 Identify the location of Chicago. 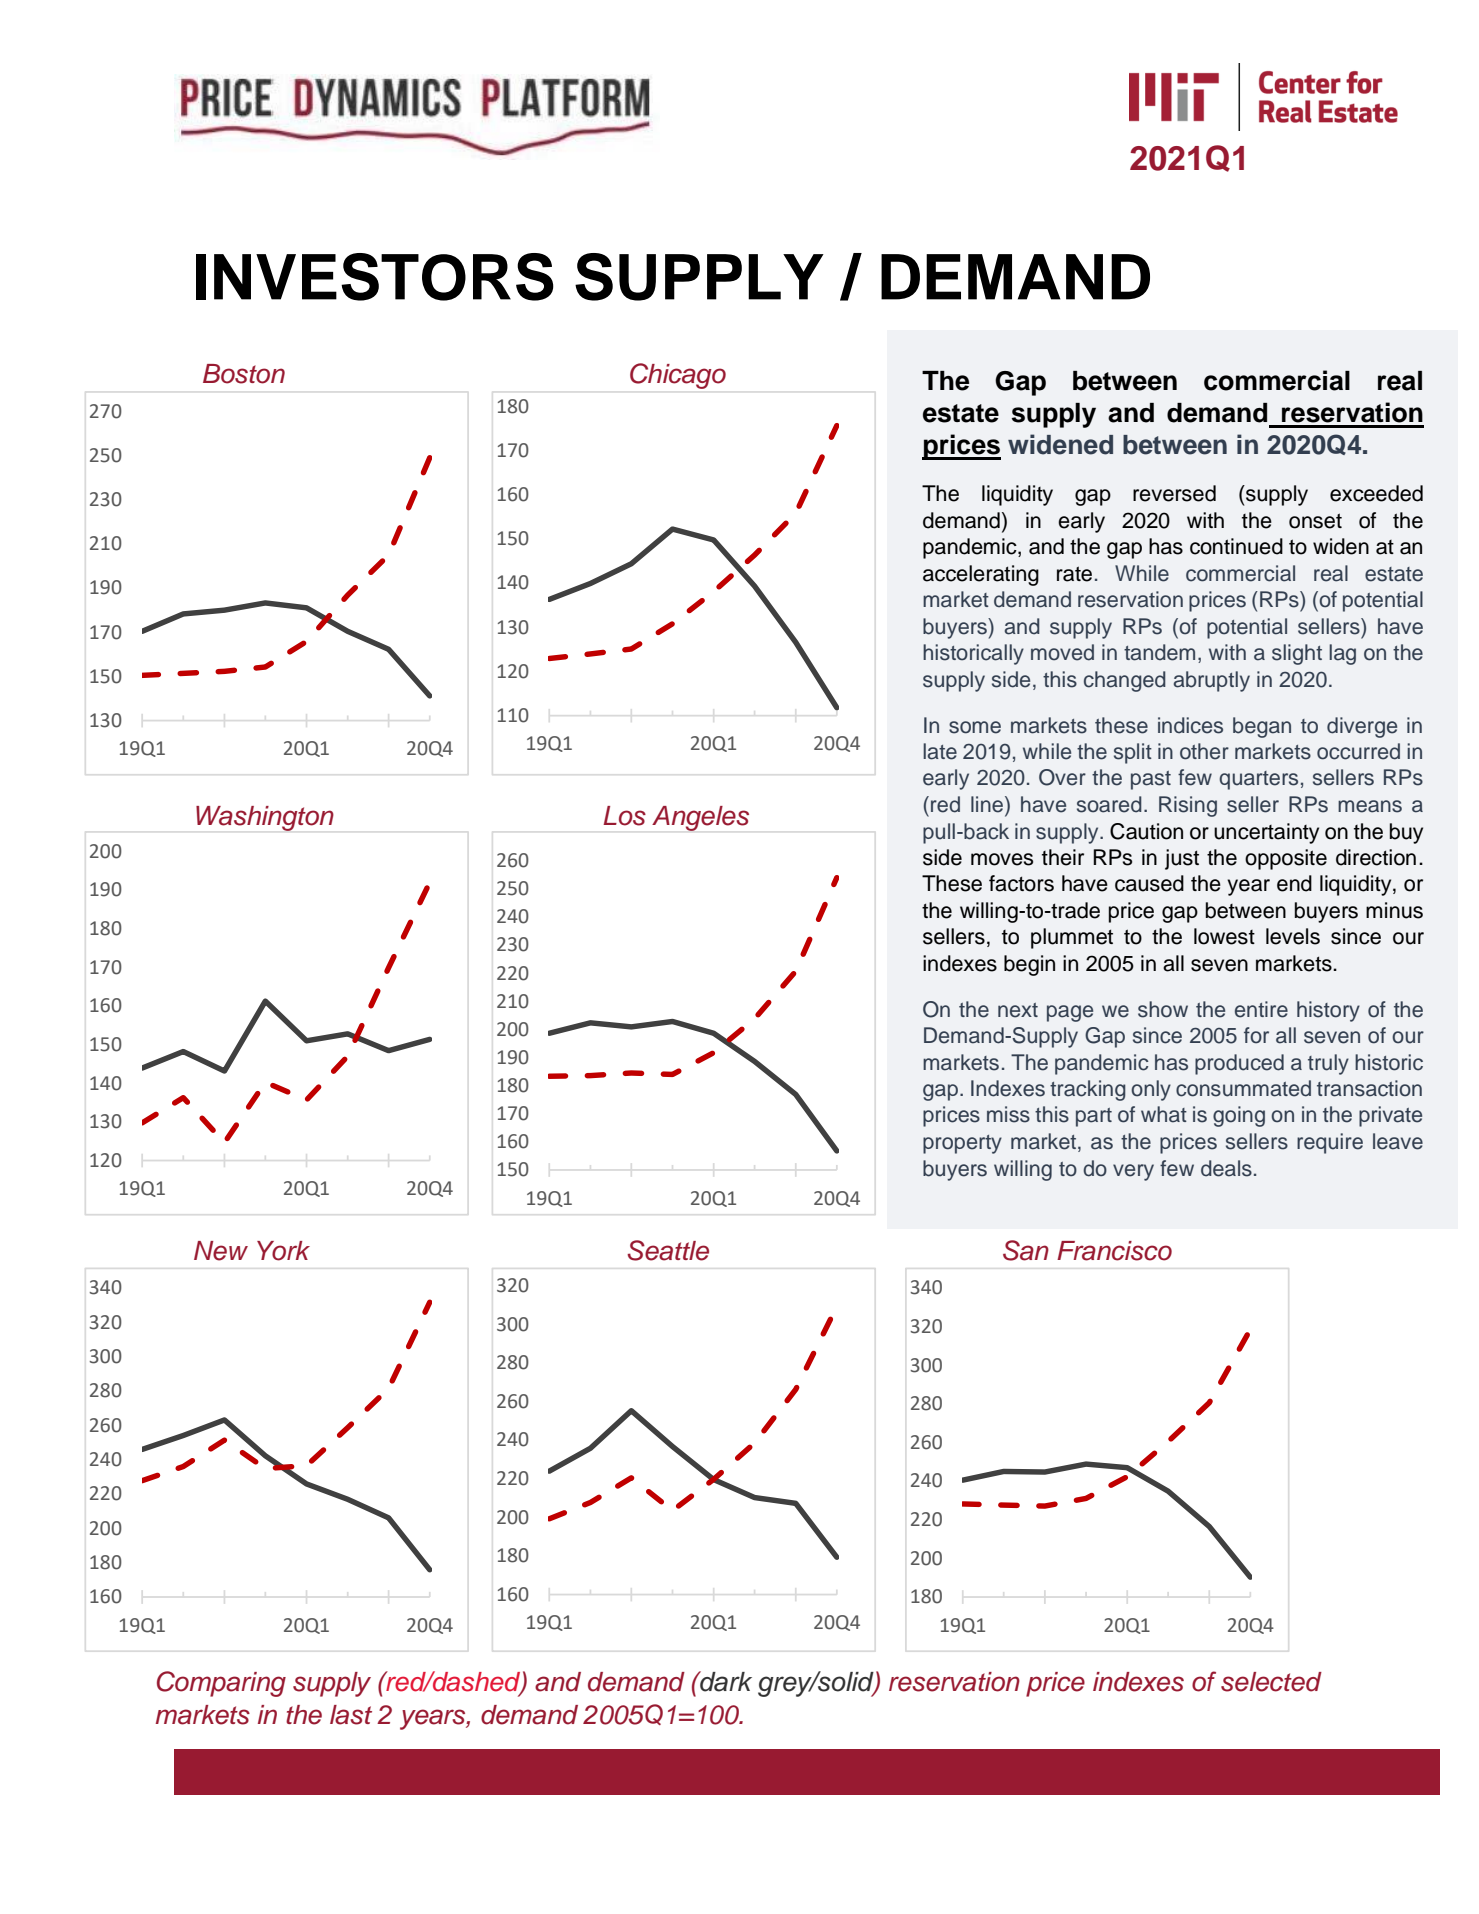
(678, 376).
